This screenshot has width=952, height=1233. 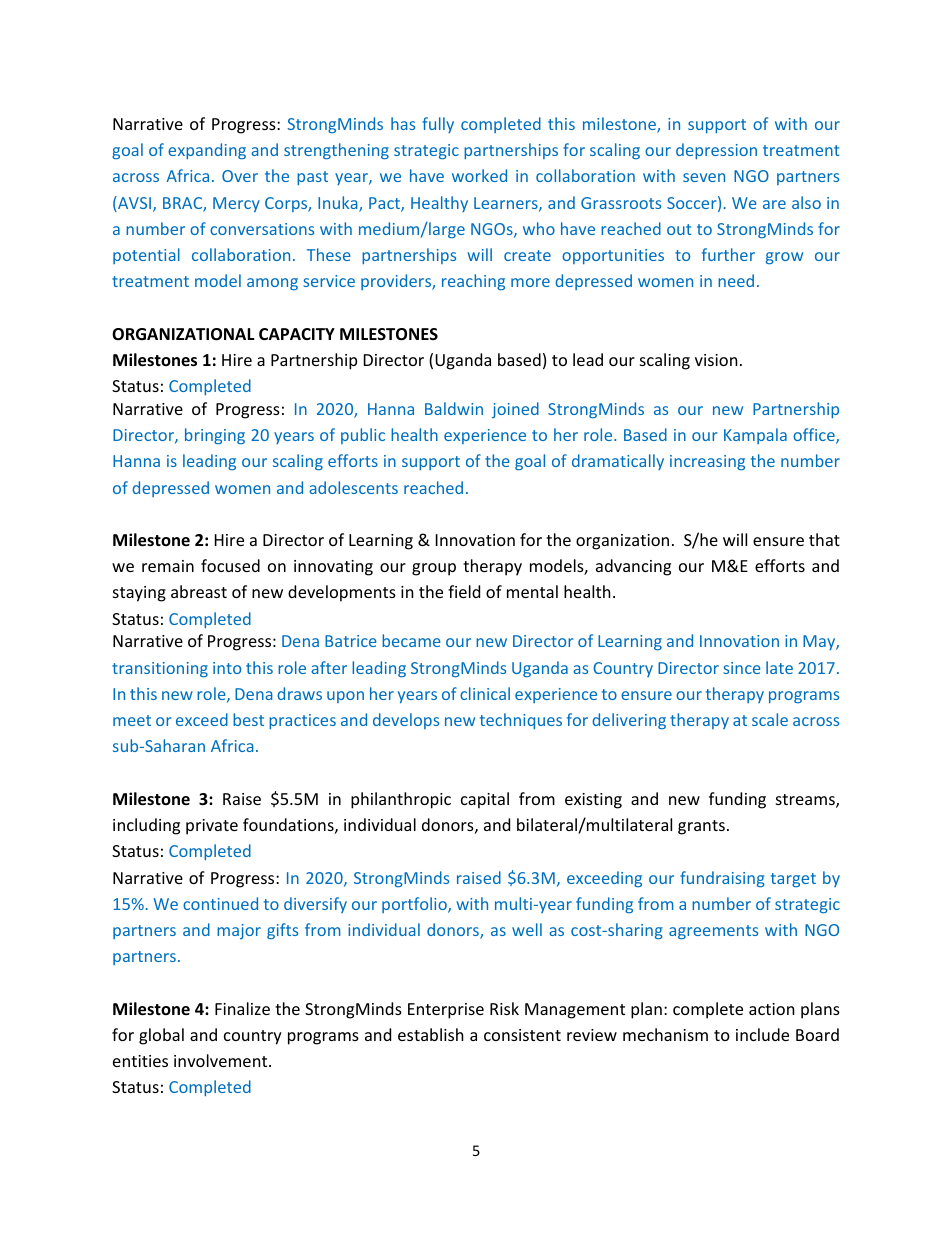 What do you see at coordinates (479, 175) in the screenshot?
I see `worked` at bounding box center [479, 175].
